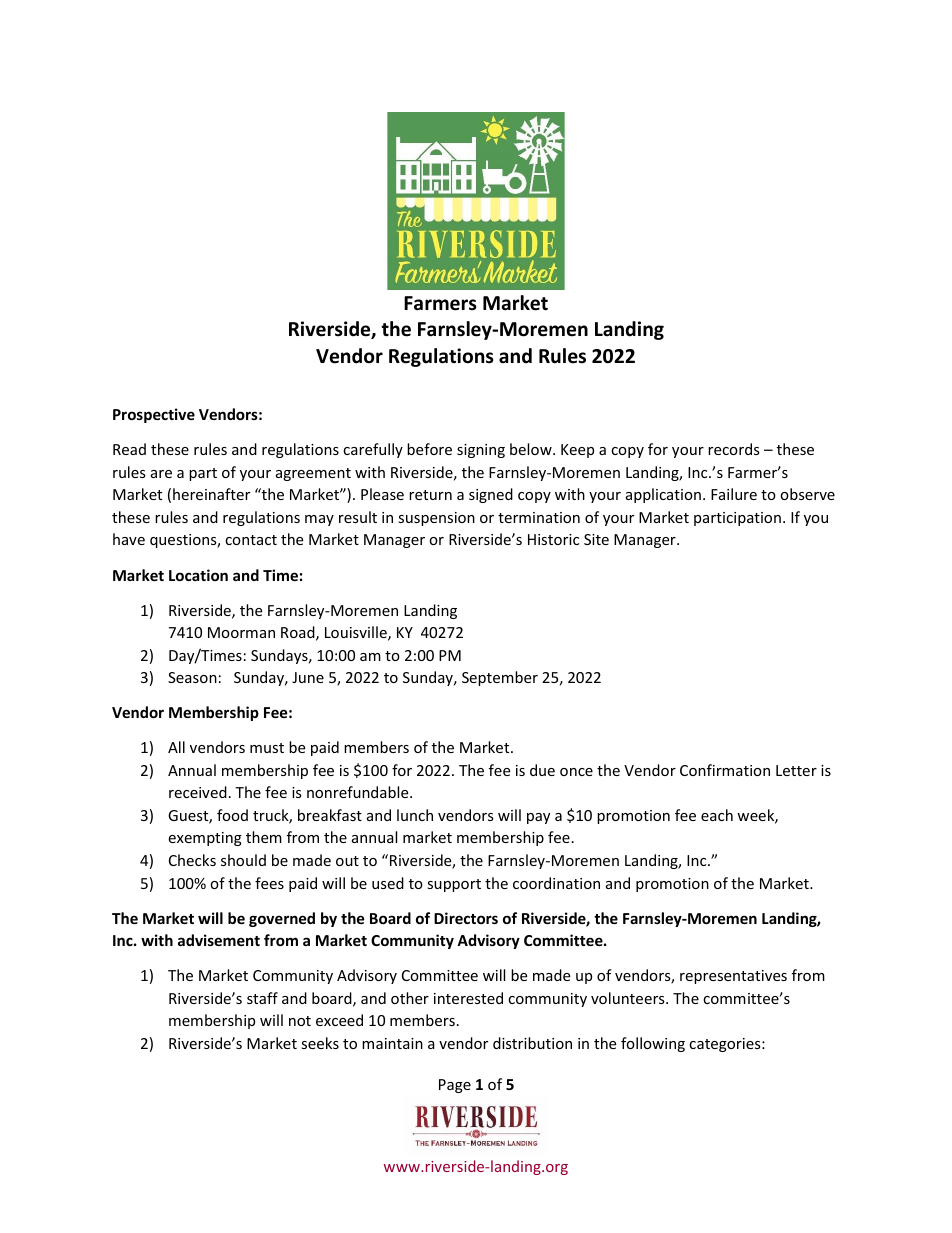 This screenshot has width=952, height=1233. I want to click on September, so click(500, 678).
